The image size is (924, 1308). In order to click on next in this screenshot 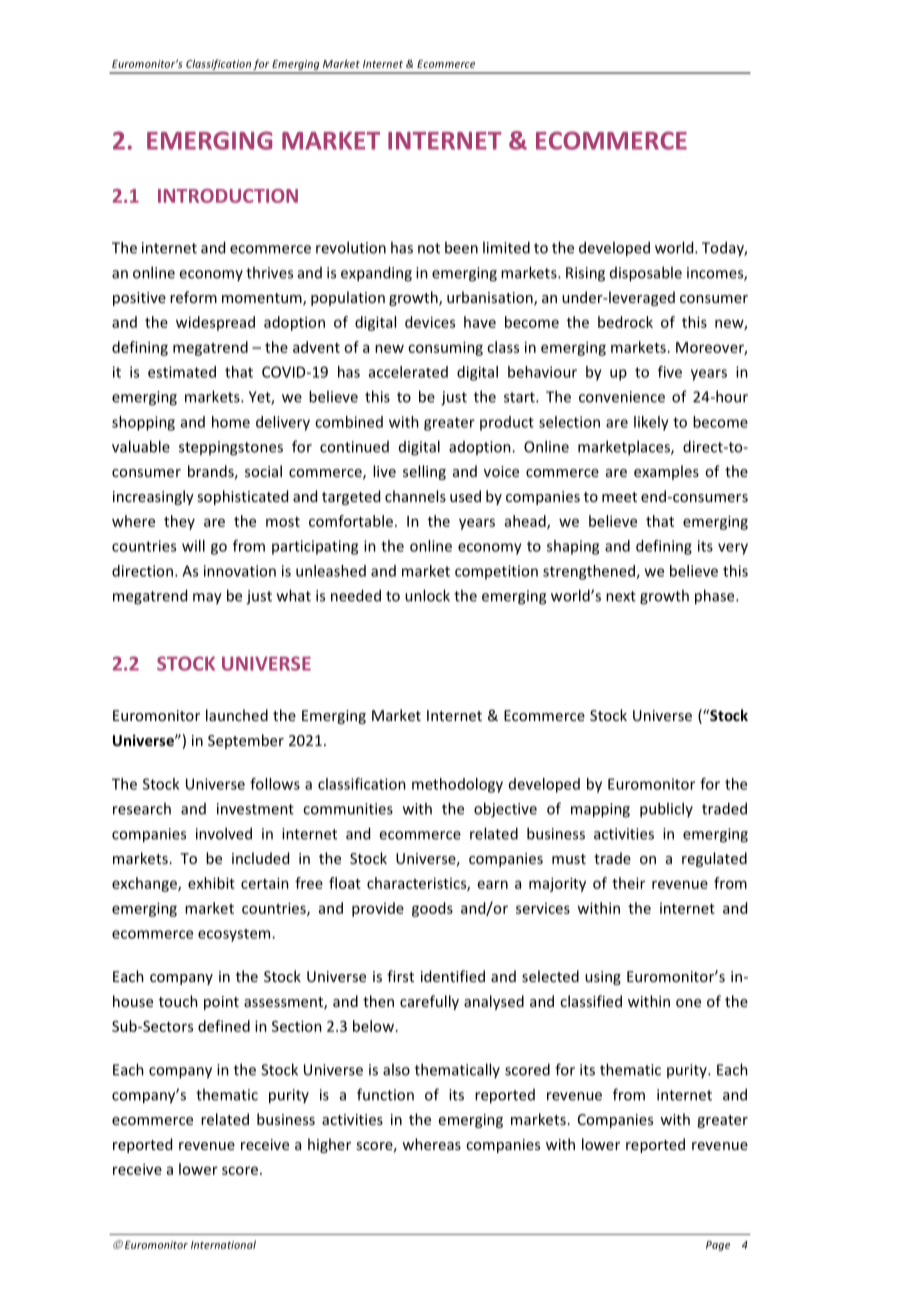, I will do `click(621, 596)`.
